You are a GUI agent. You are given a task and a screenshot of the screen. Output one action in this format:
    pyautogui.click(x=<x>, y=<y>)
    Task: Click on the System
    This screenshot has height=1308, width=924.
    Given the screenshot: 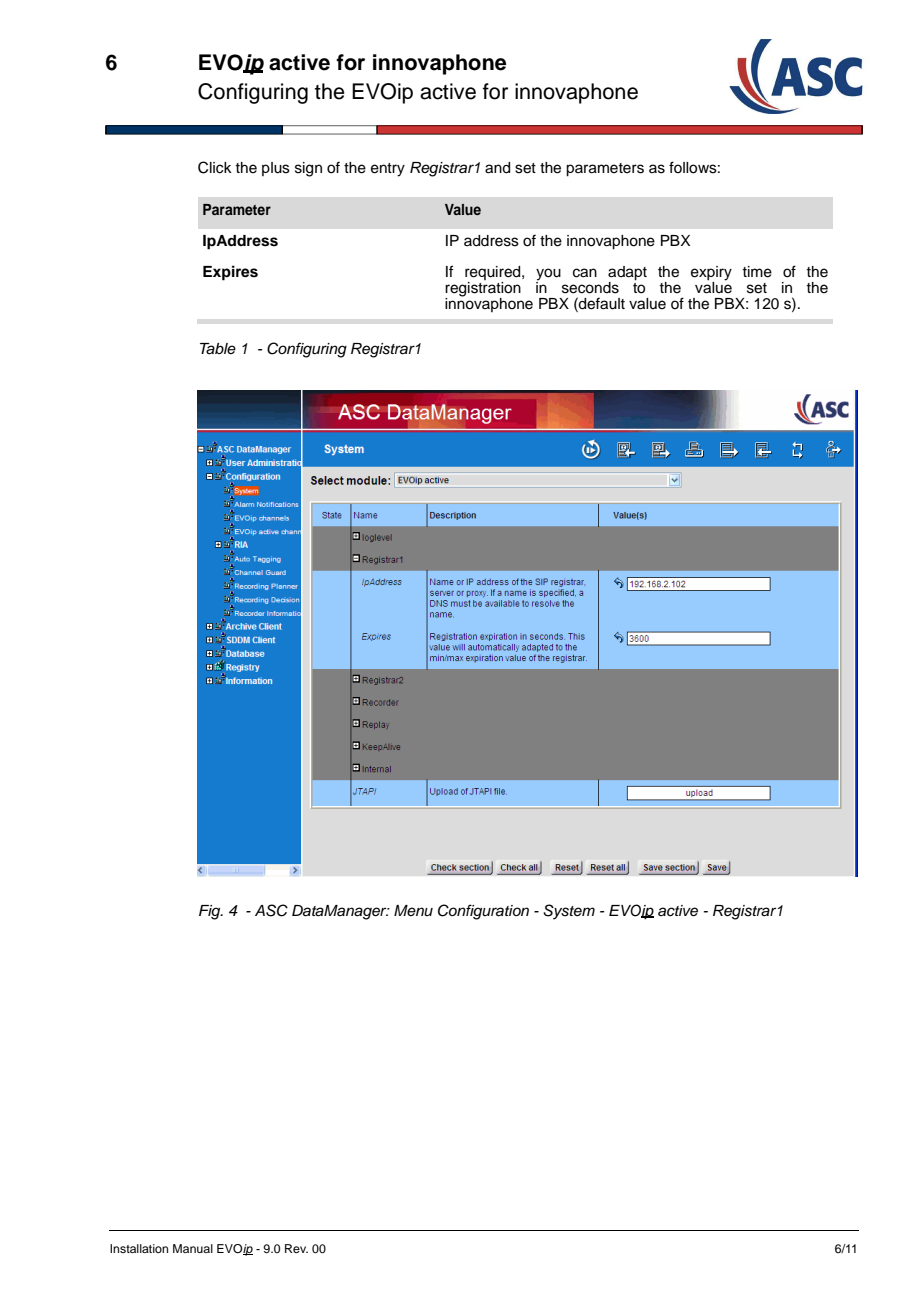 What is the action you would take?
    pyautogui.click(x=569, y=912)
